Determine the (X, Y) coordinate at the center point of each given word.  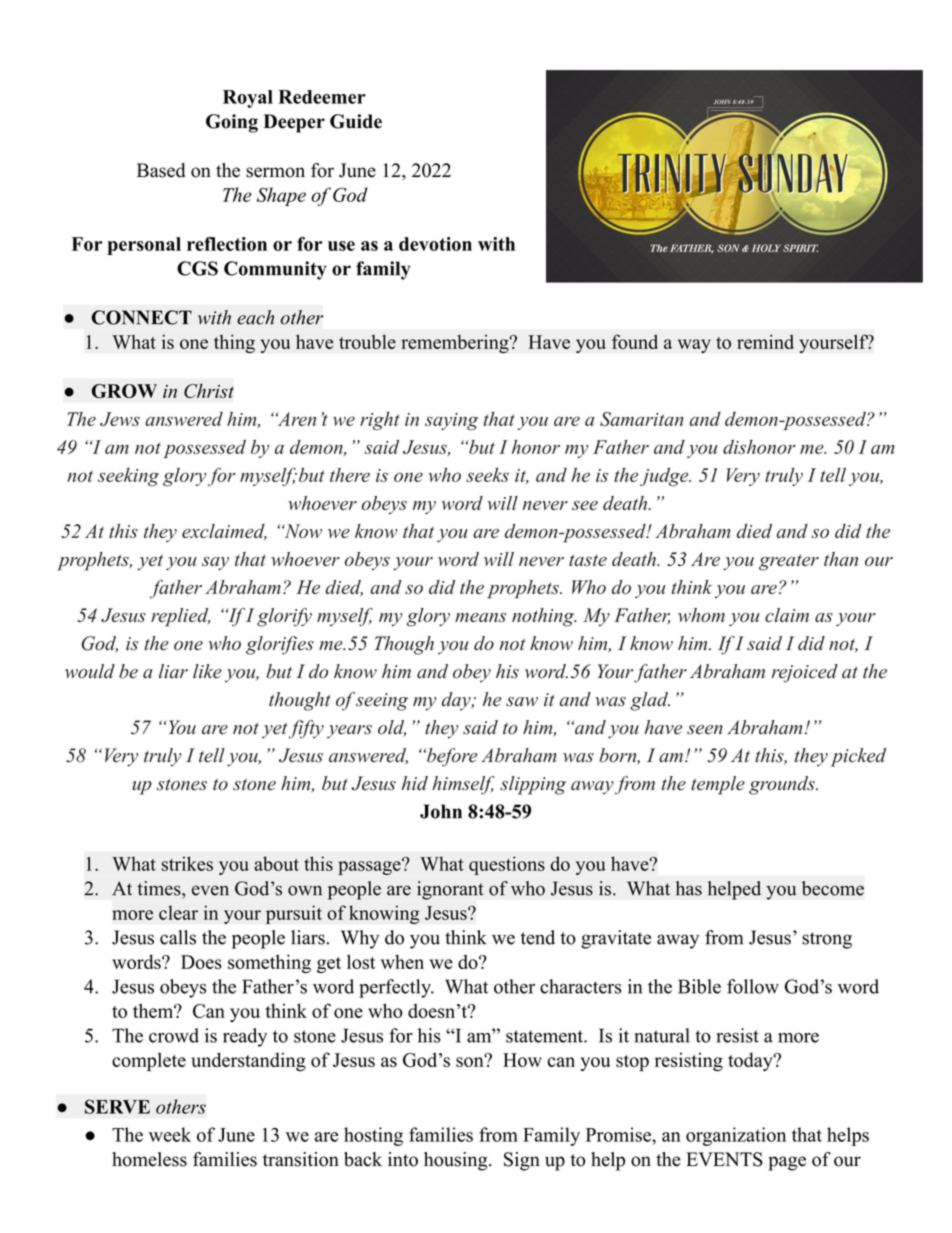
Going (232, 123)
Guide (356, 121)
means (480, 617)
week (170, 1134)
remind (765, 341)
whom (701, 615)
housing (457, 1161)
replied (180, 617)
